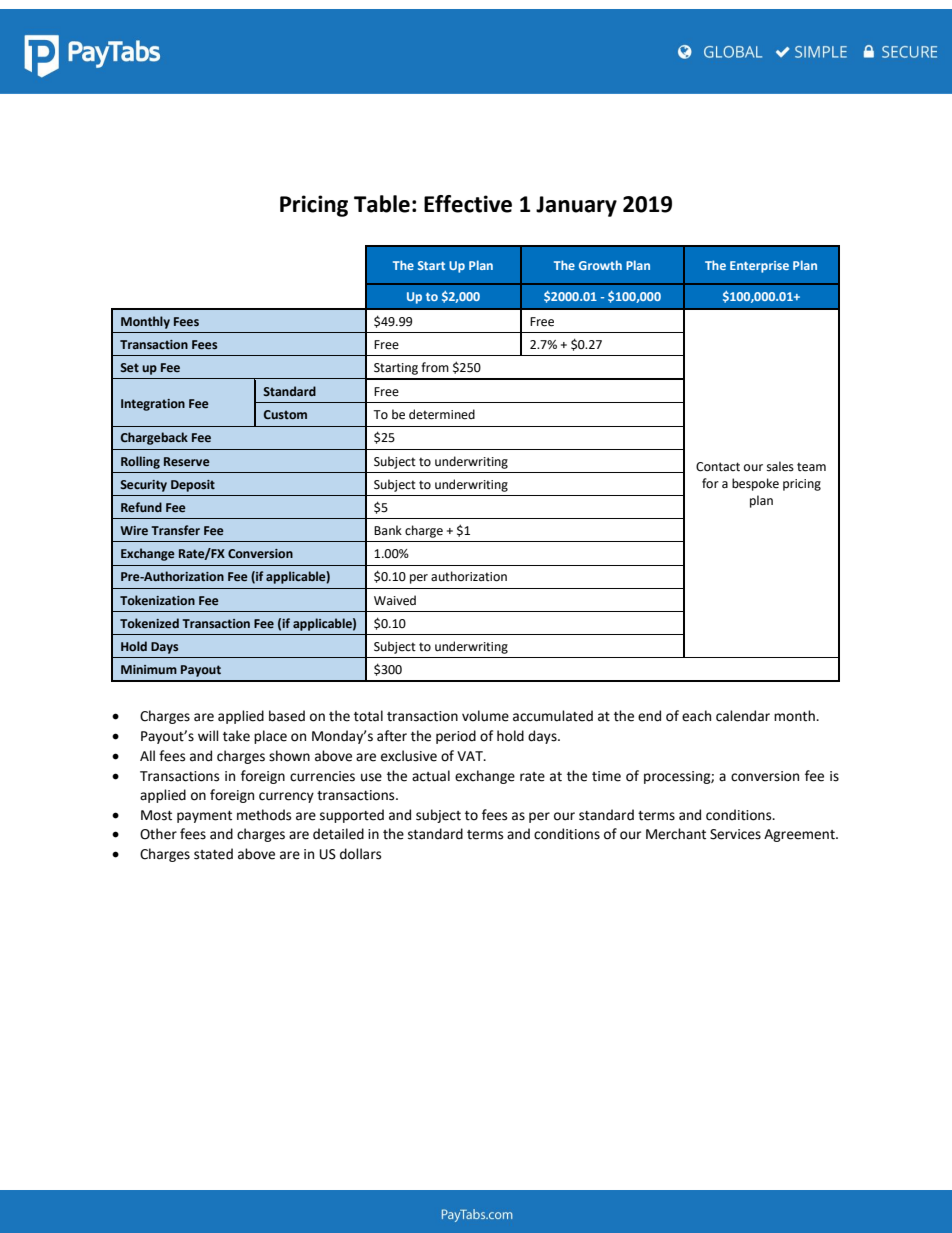 Image resolution: width=952 pixels, height=1233 pixels. I want to click on from, so click(435, 367).
